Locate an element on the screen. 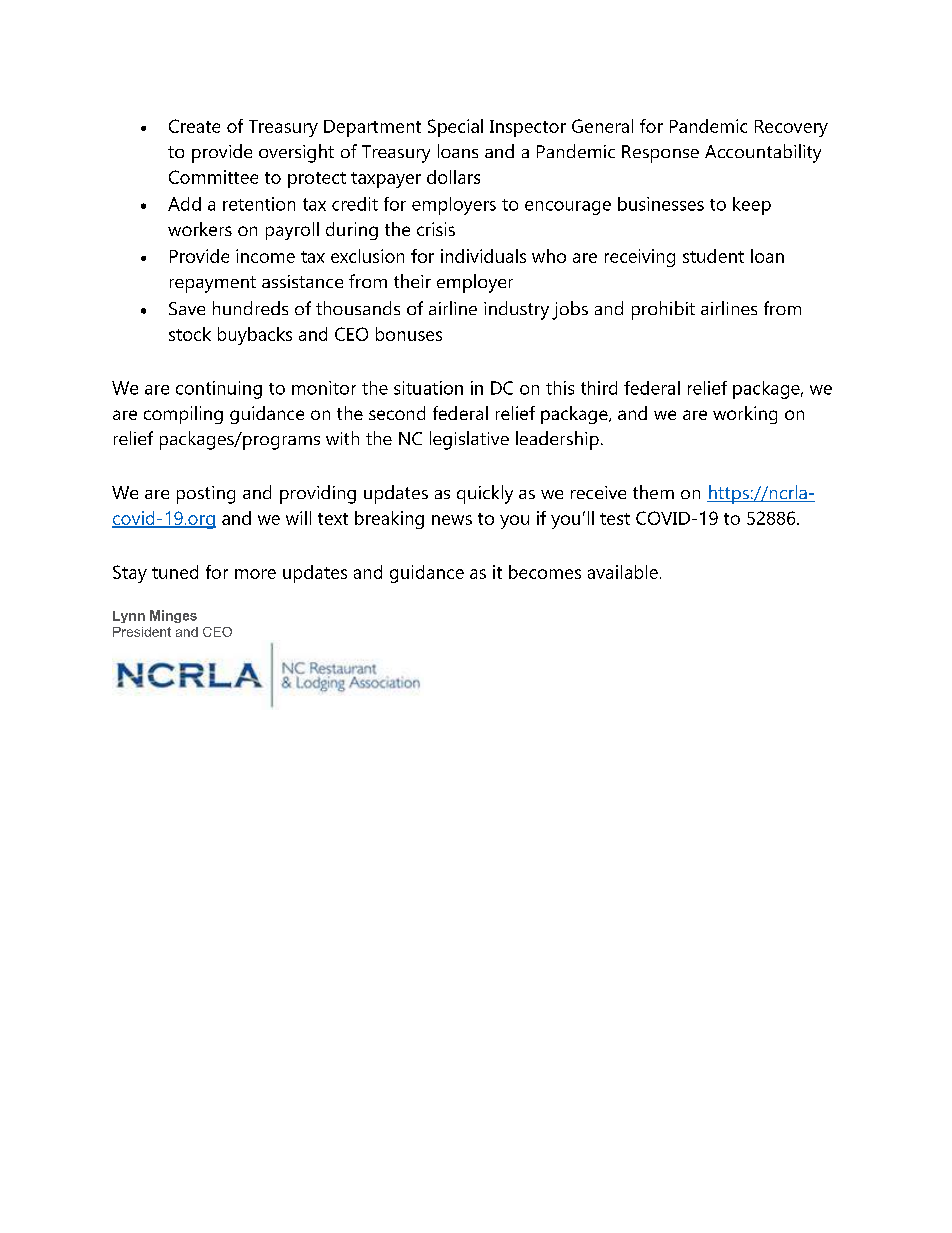 The width and height of the screenshot is (952, 1233). President is located at coordinates (142, 632).
